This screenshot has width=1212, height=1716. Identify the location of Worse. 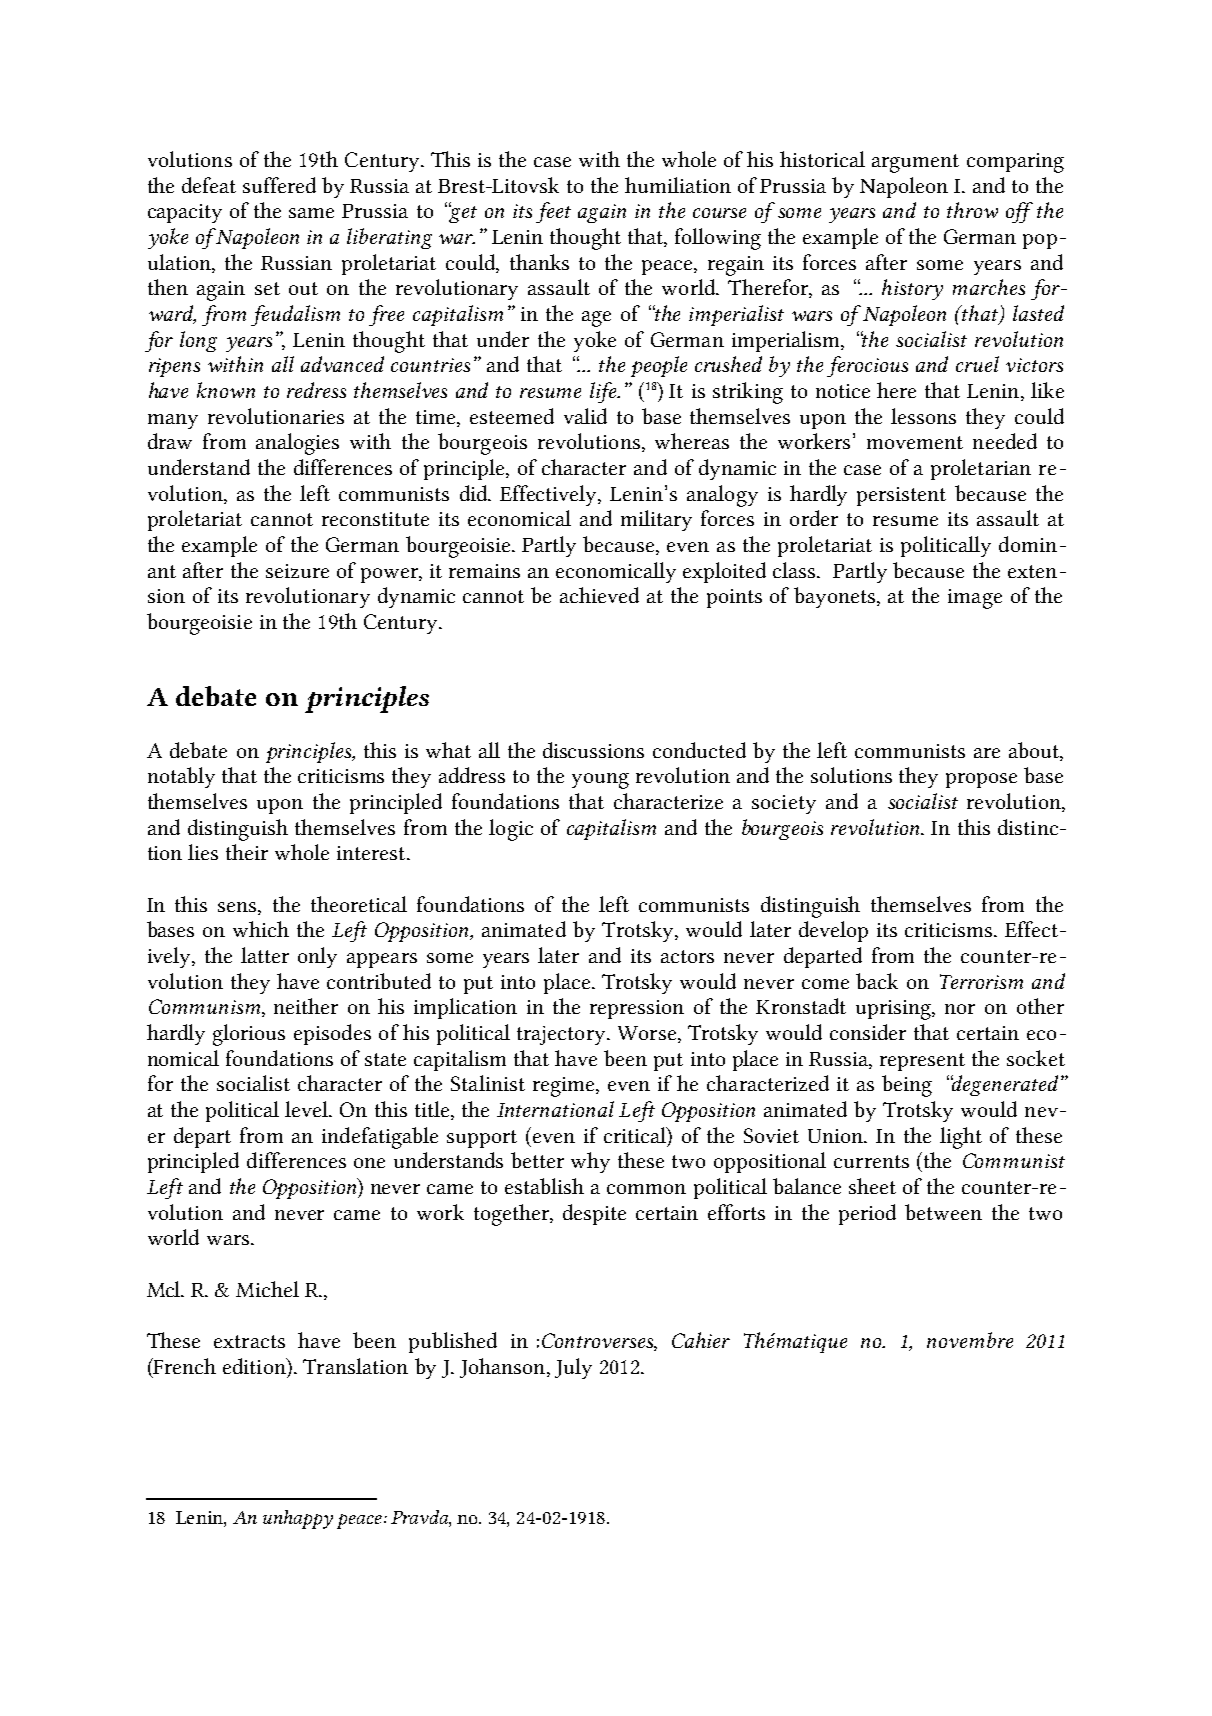
(647, 1033).
